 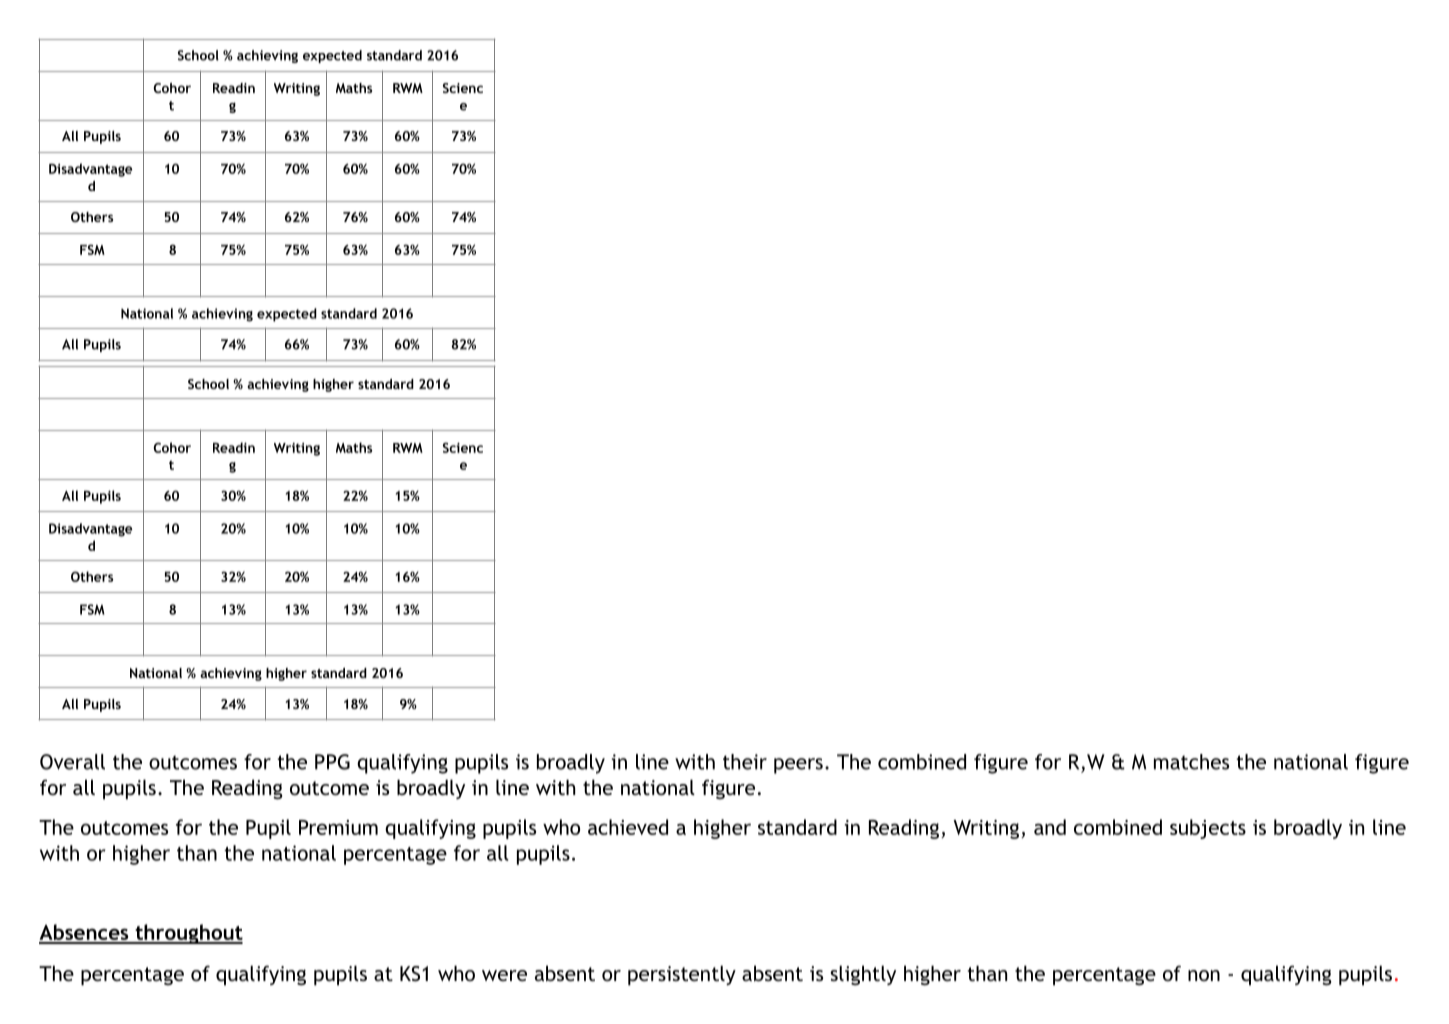 I want to click on subjects, so click(x=1208, y=829).
